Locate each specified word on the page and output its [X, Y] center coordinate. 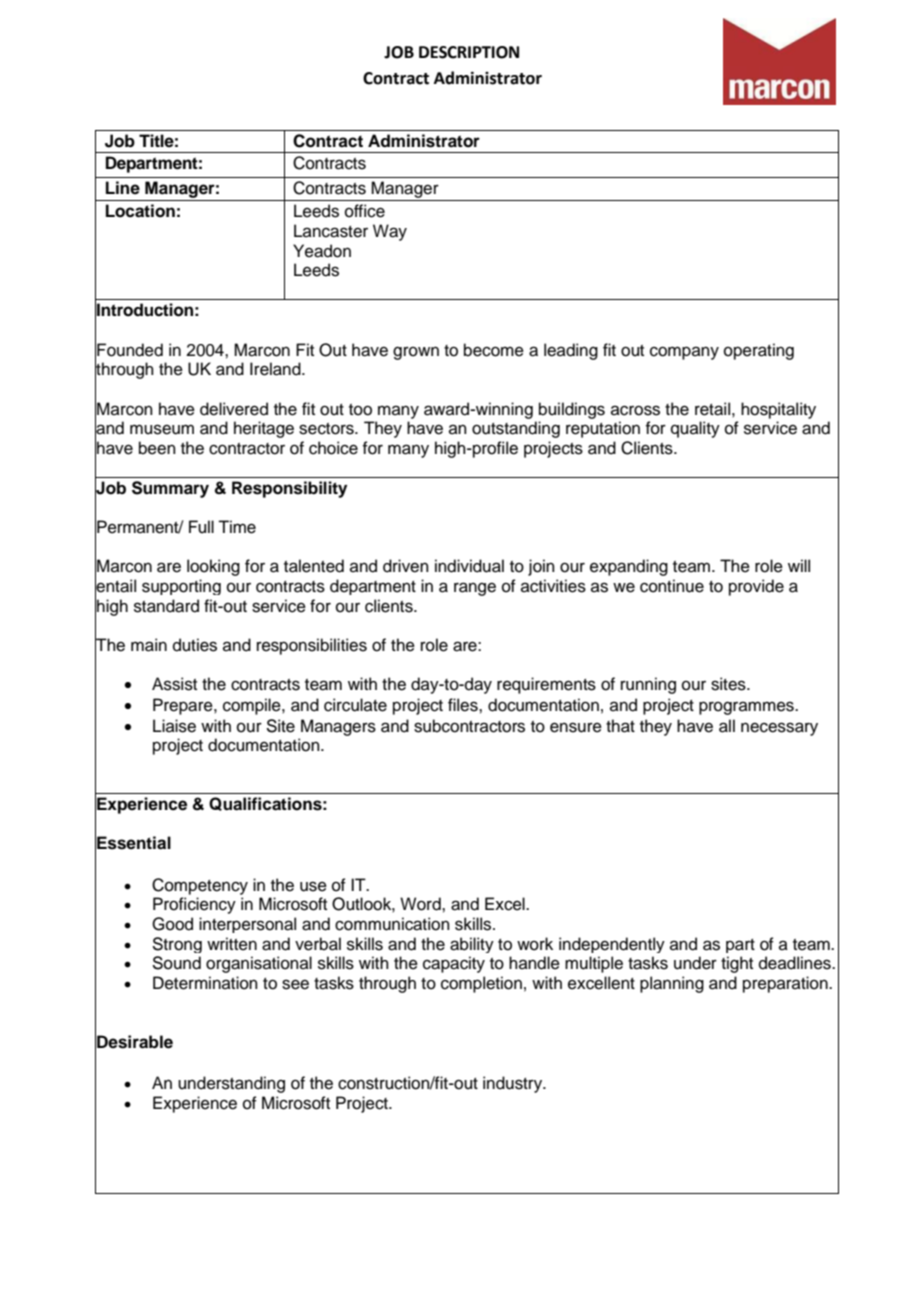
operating [759, 351]
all [727, 726]
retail [712, 409]
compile [253, 706]
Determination [205, 983]
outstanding [516, 429]
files [464, 705]
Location [140, 211]
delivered [234, 409]
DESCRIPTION [469, 52]
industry [514, 1084]
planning [672, 984]
